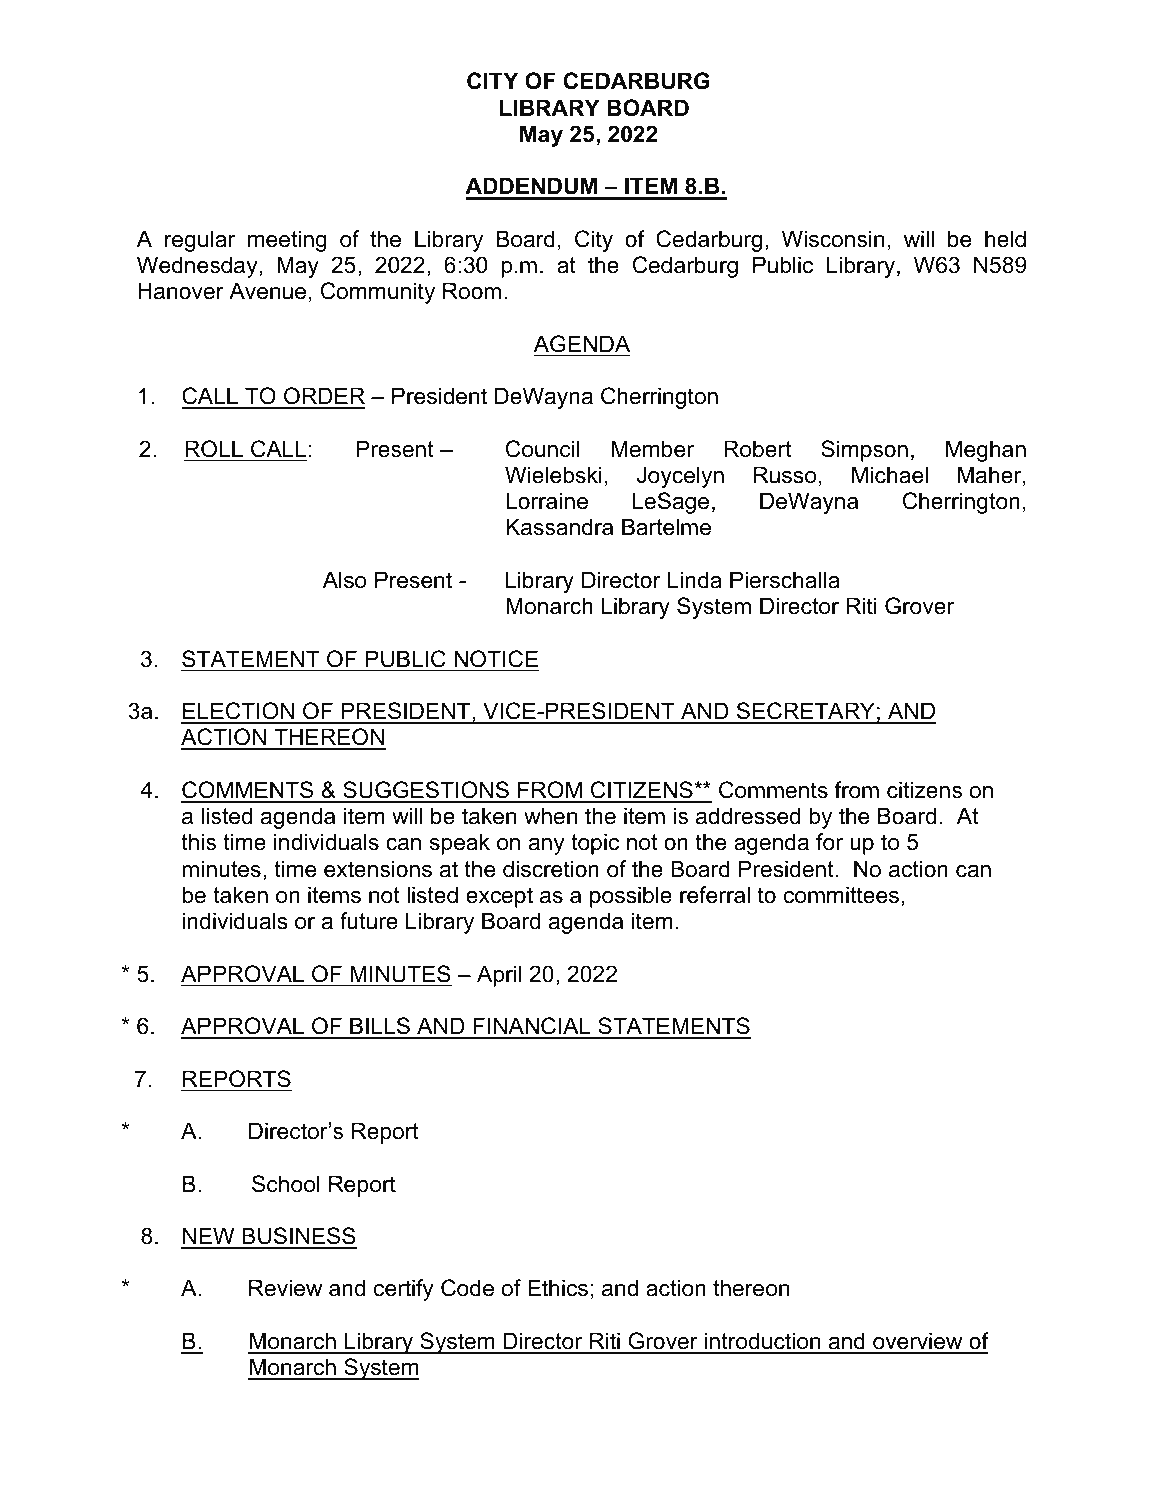  What do you see at coordinates (285, 1288) in the image?
I see `Review` at bounding box center [285, 1288].
